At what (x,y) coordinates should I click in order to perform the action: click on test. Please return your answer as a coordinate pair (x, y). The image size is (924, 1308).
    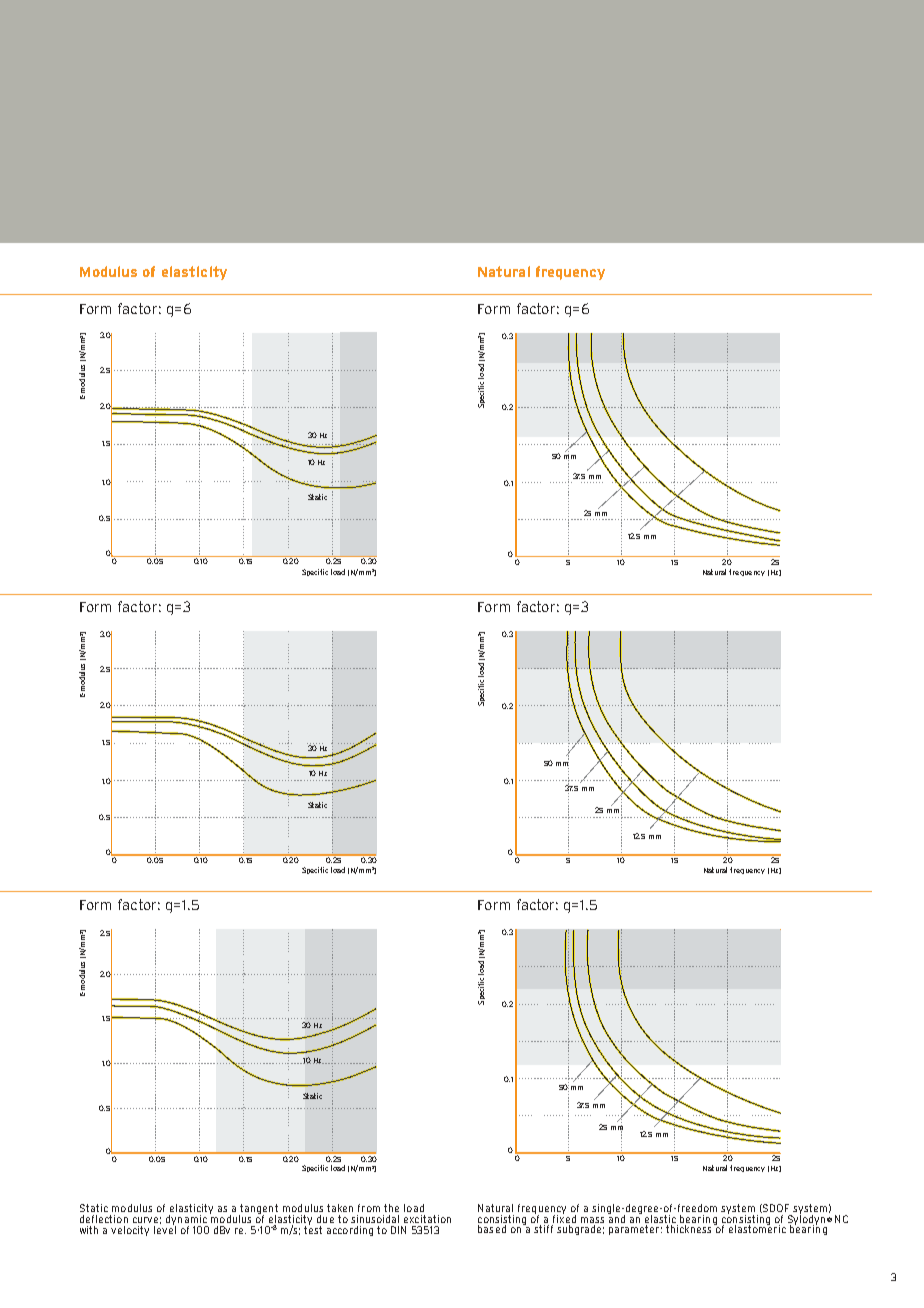
    Looking at the image, I should click on (313, 1228).
